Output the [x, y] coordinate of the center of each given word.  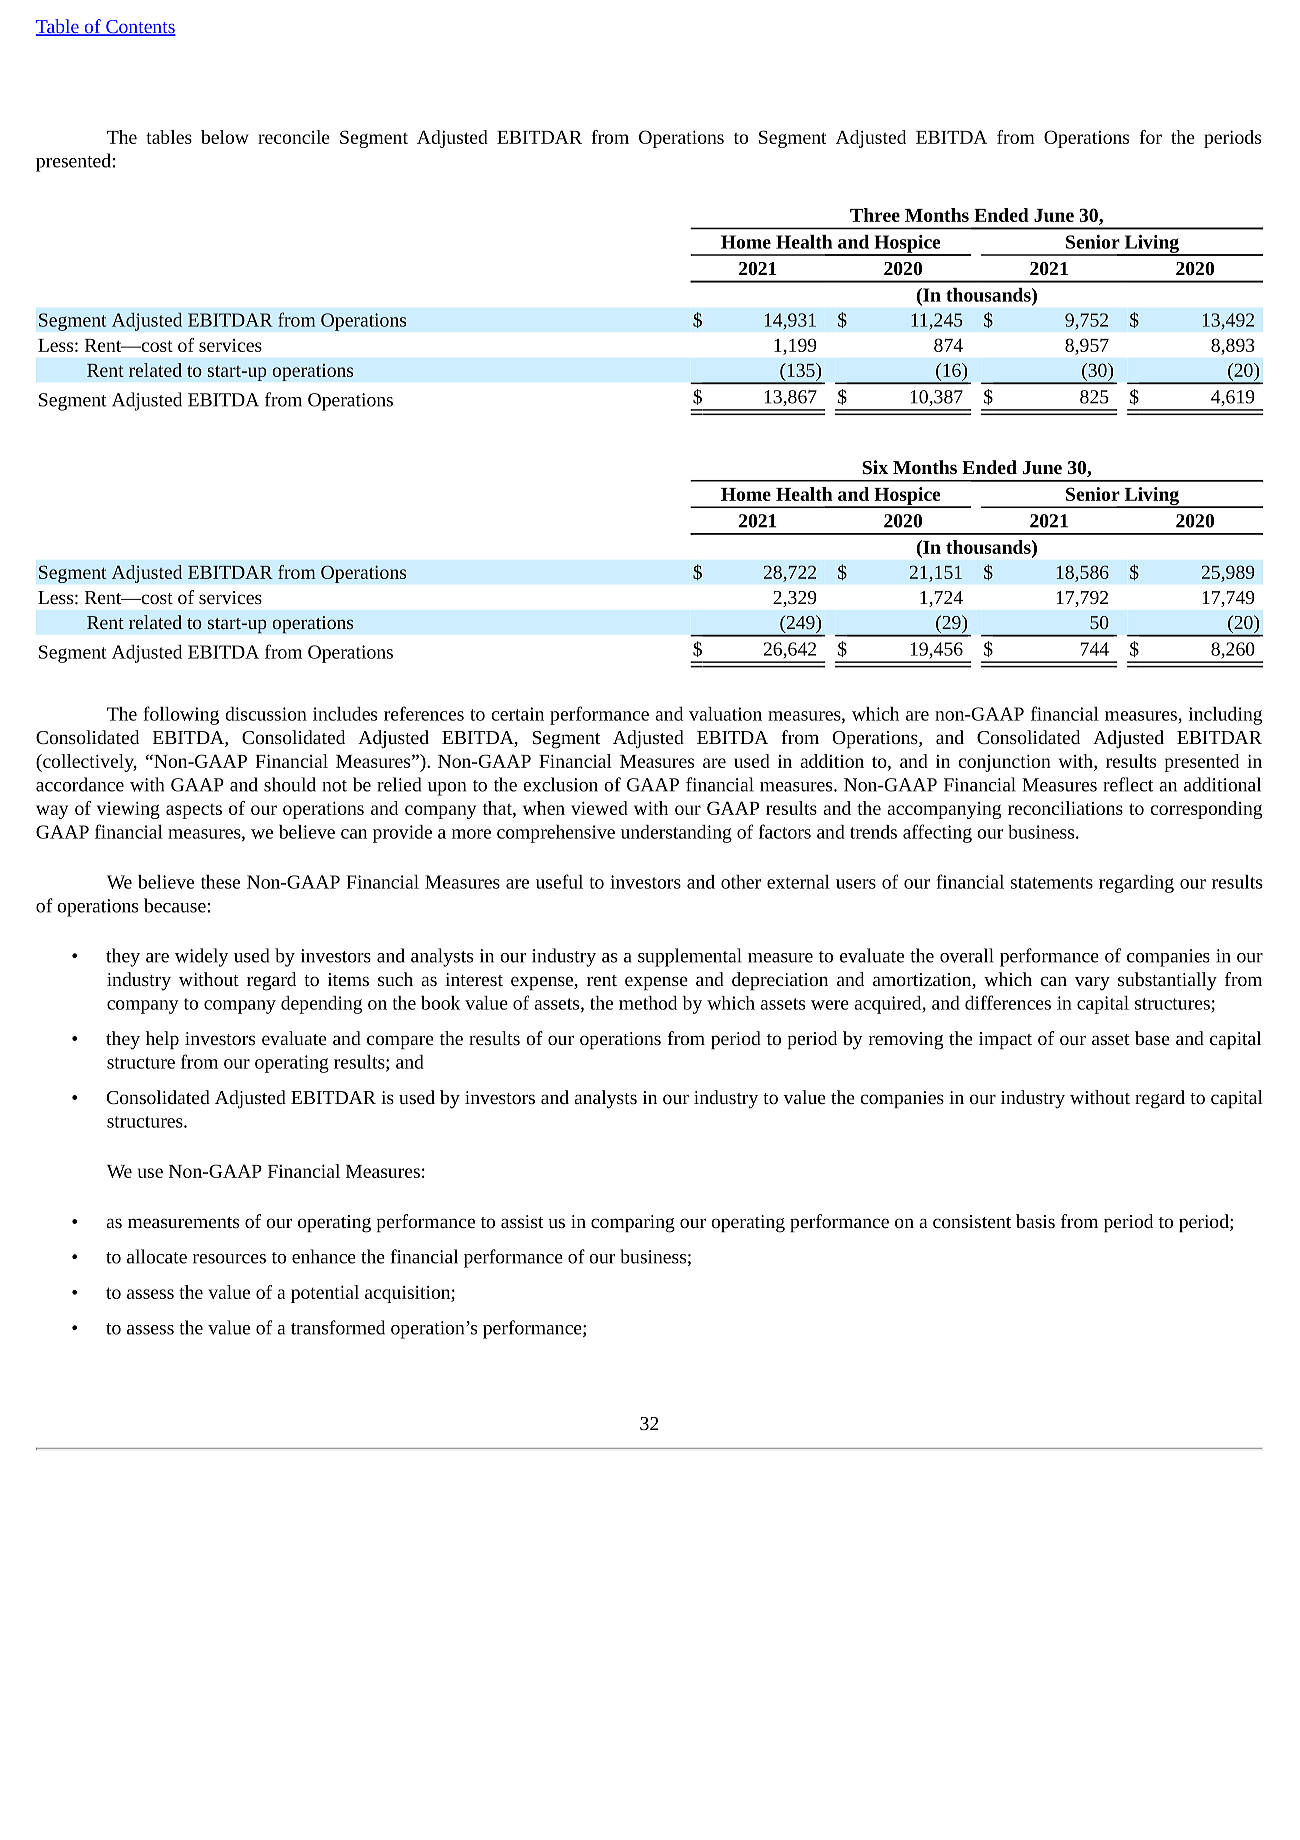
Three [875, 215]
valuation [725, 714]
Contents [140, 28]
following [181, 715]
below [225, 137]
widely [201, 957]
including [1225, 716]
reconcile [294, 137]
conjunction [1004, 763]
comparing [633, 1224]
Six [875, 467]
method [648, 1003]
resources [229, 1259]
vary [1092, 983]
